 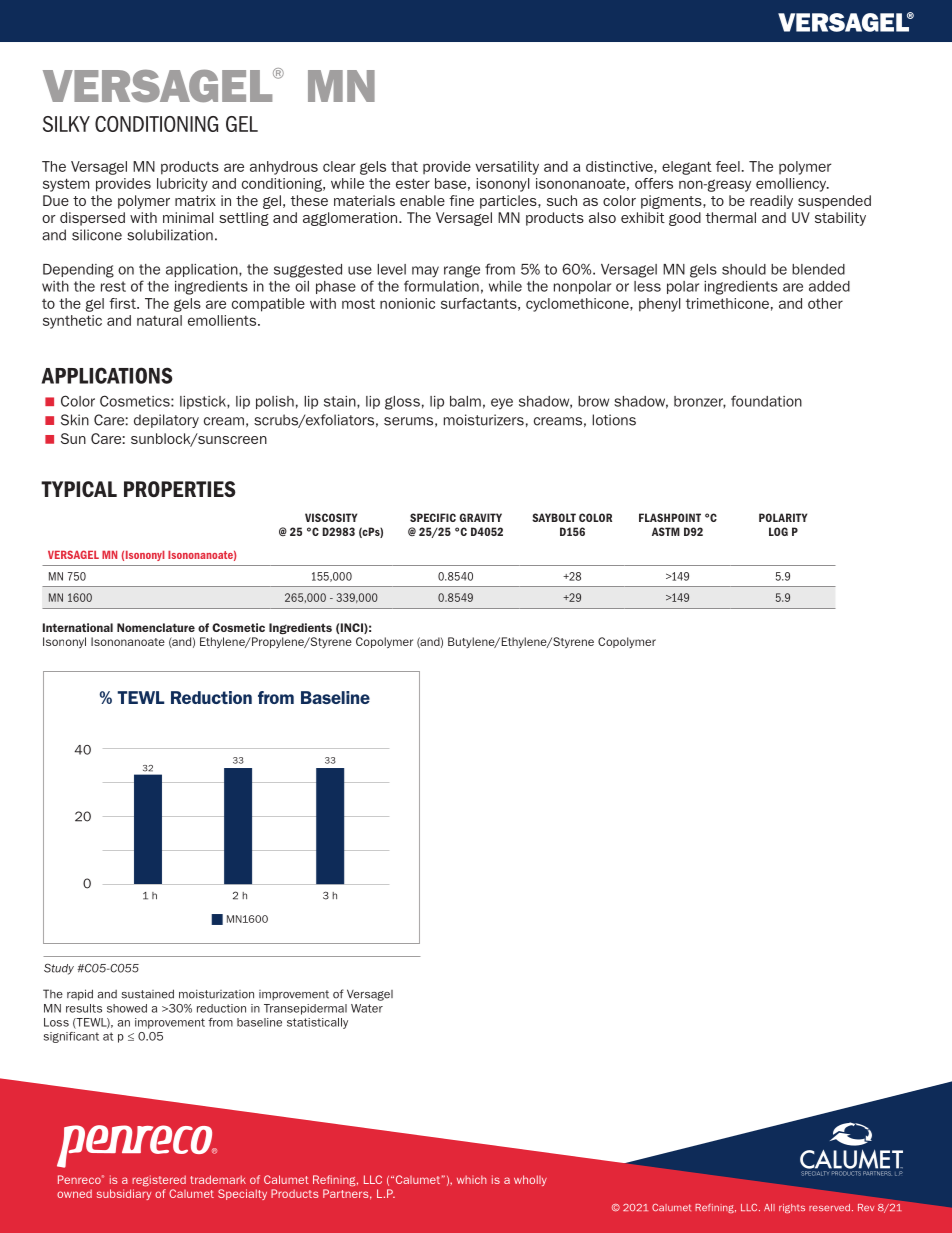 I want to click on Nomenclature, so click(x=156, y=627).
